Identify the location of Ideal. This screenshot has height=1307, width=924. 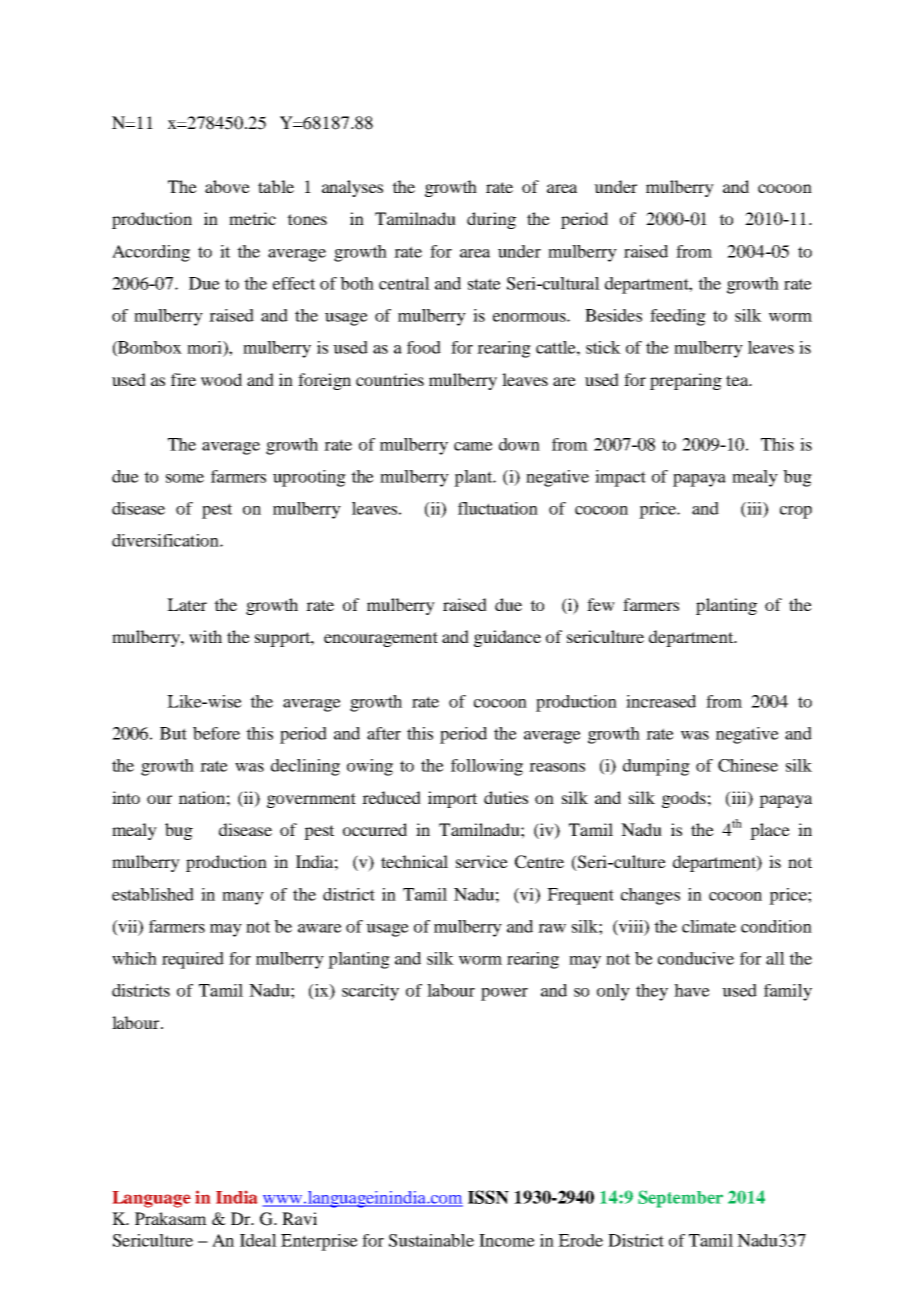
(258, 1240).
